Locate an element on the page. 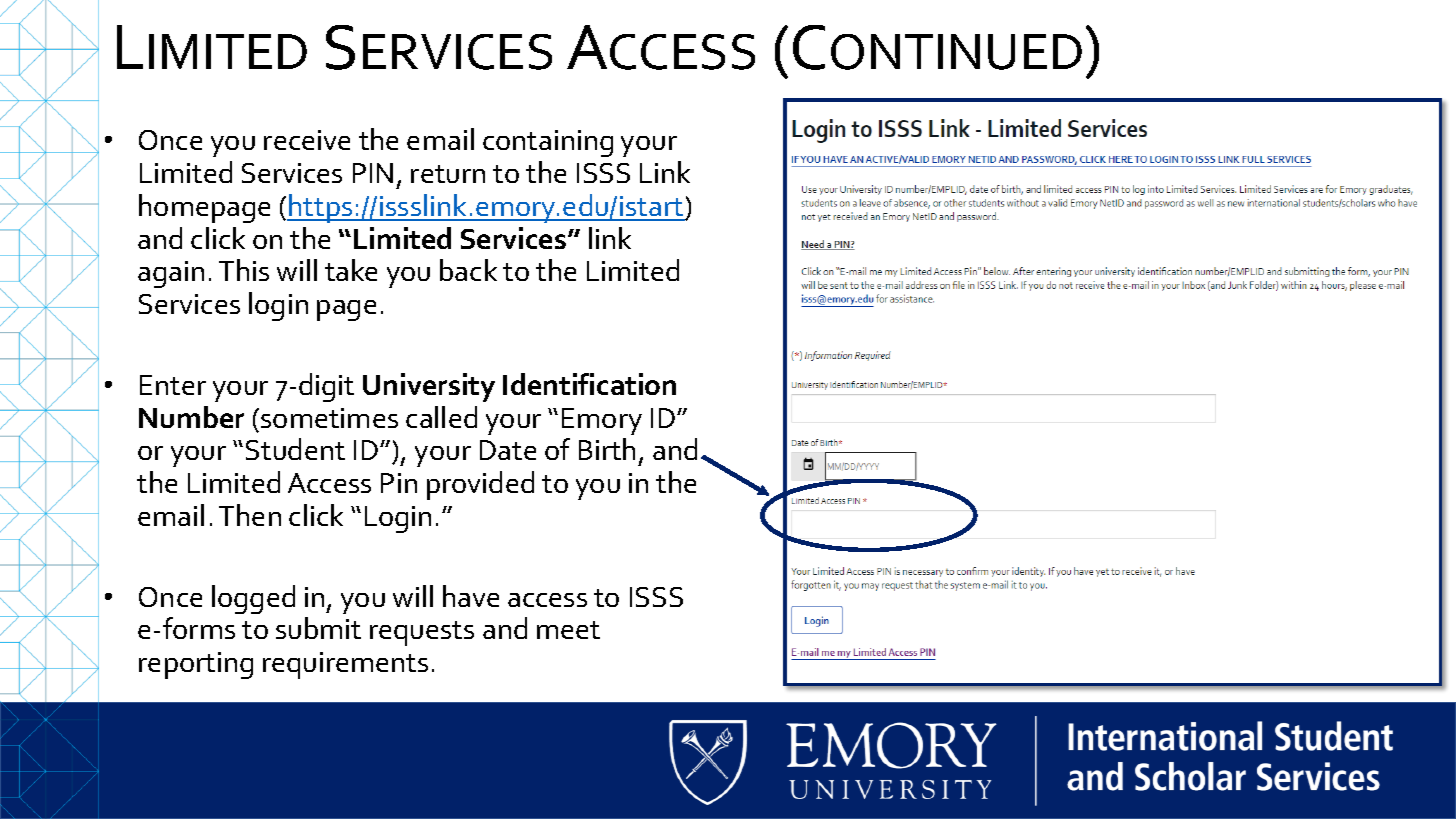 This page has width=1456, height=819. receive is located at coordinates (307, 140).
